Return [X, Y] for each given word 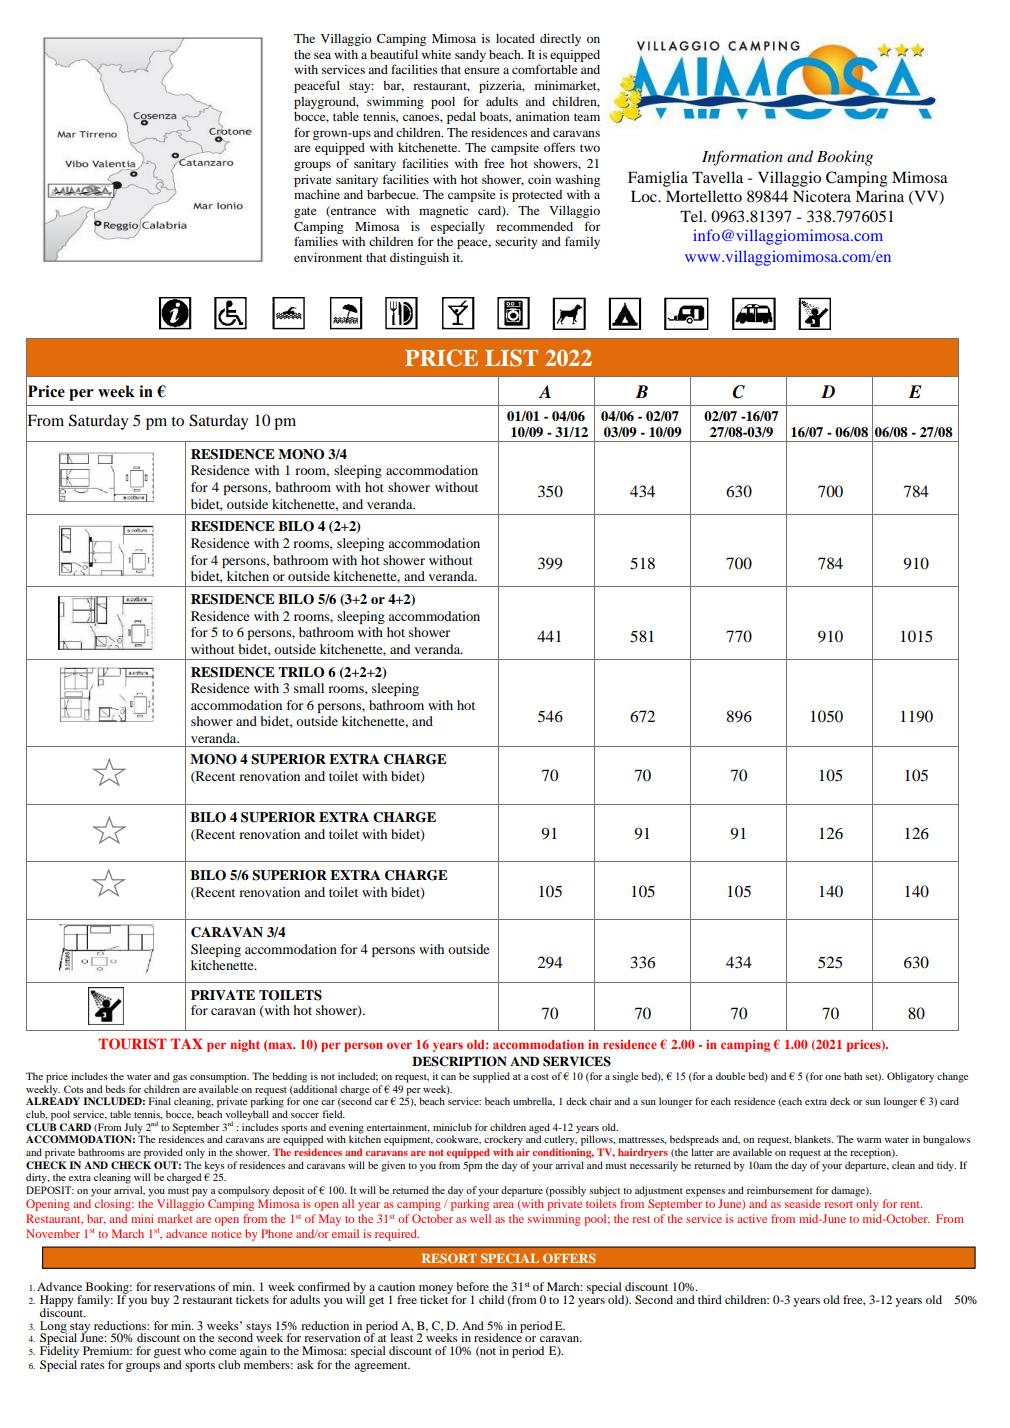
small [309, 688]
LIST [511, 358]
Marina [879, 196]
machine [317, 194]
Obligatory [910, 1077]
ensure [482, 70]
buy [160, 1301]
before [472, 1286]
